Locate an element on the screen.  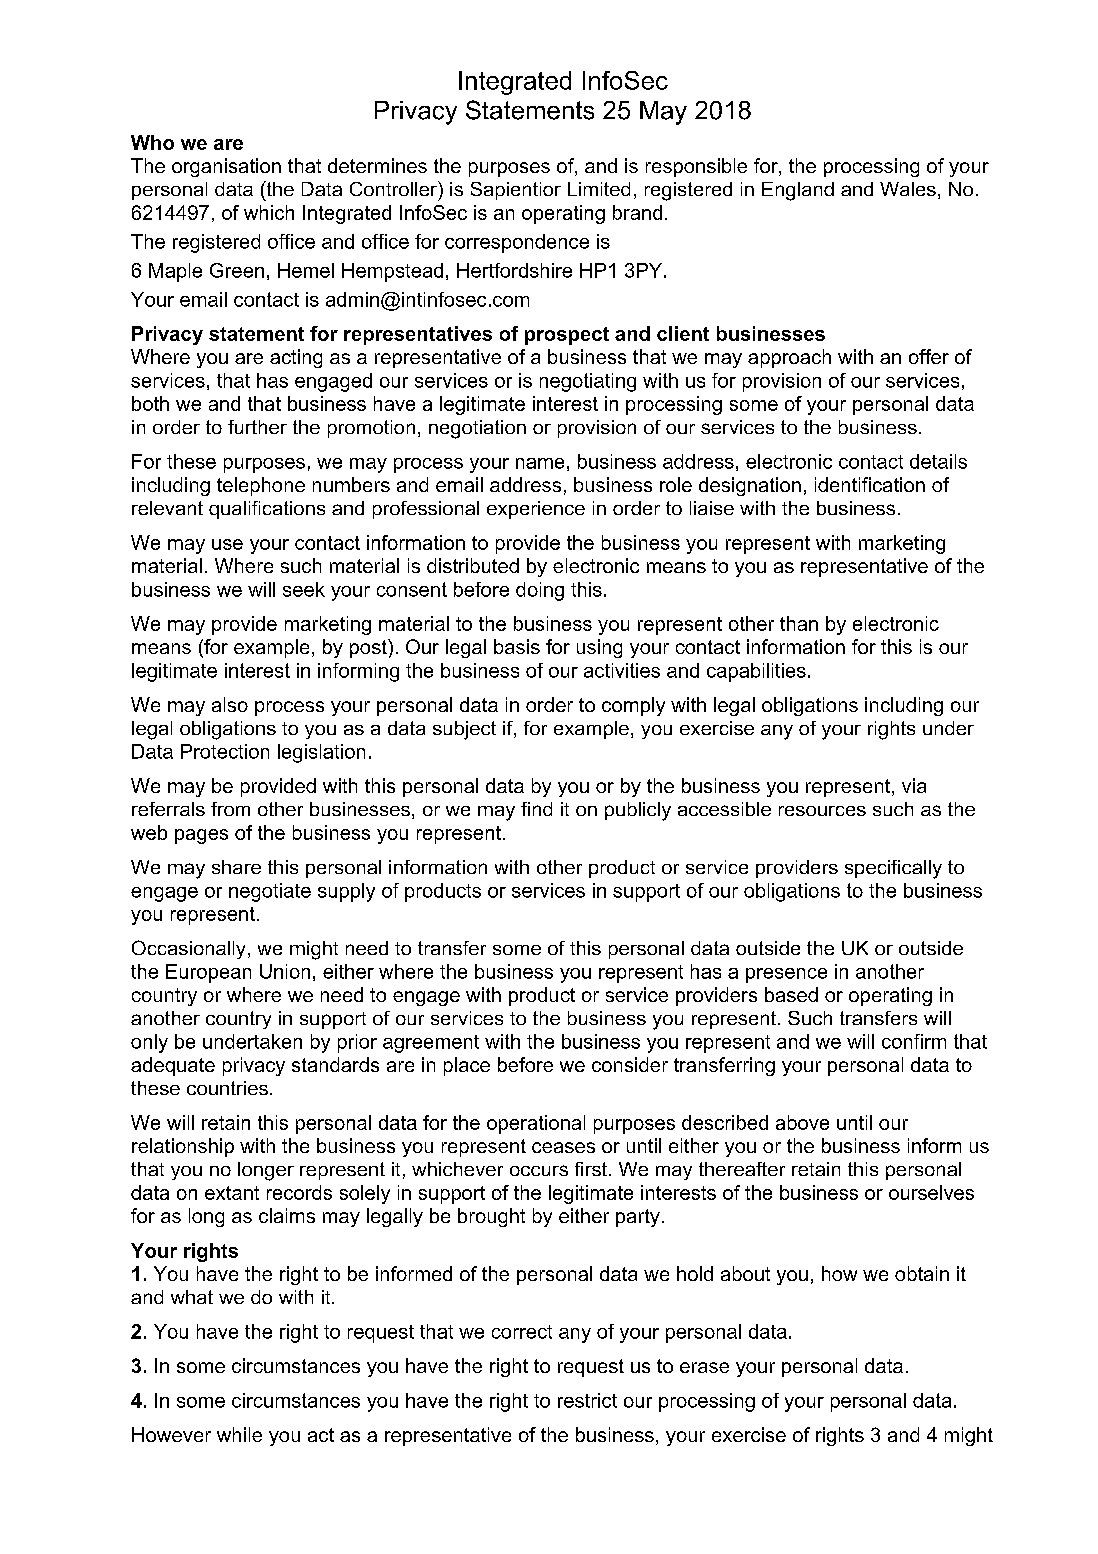
Limited is located at coordinates (599, 189).
